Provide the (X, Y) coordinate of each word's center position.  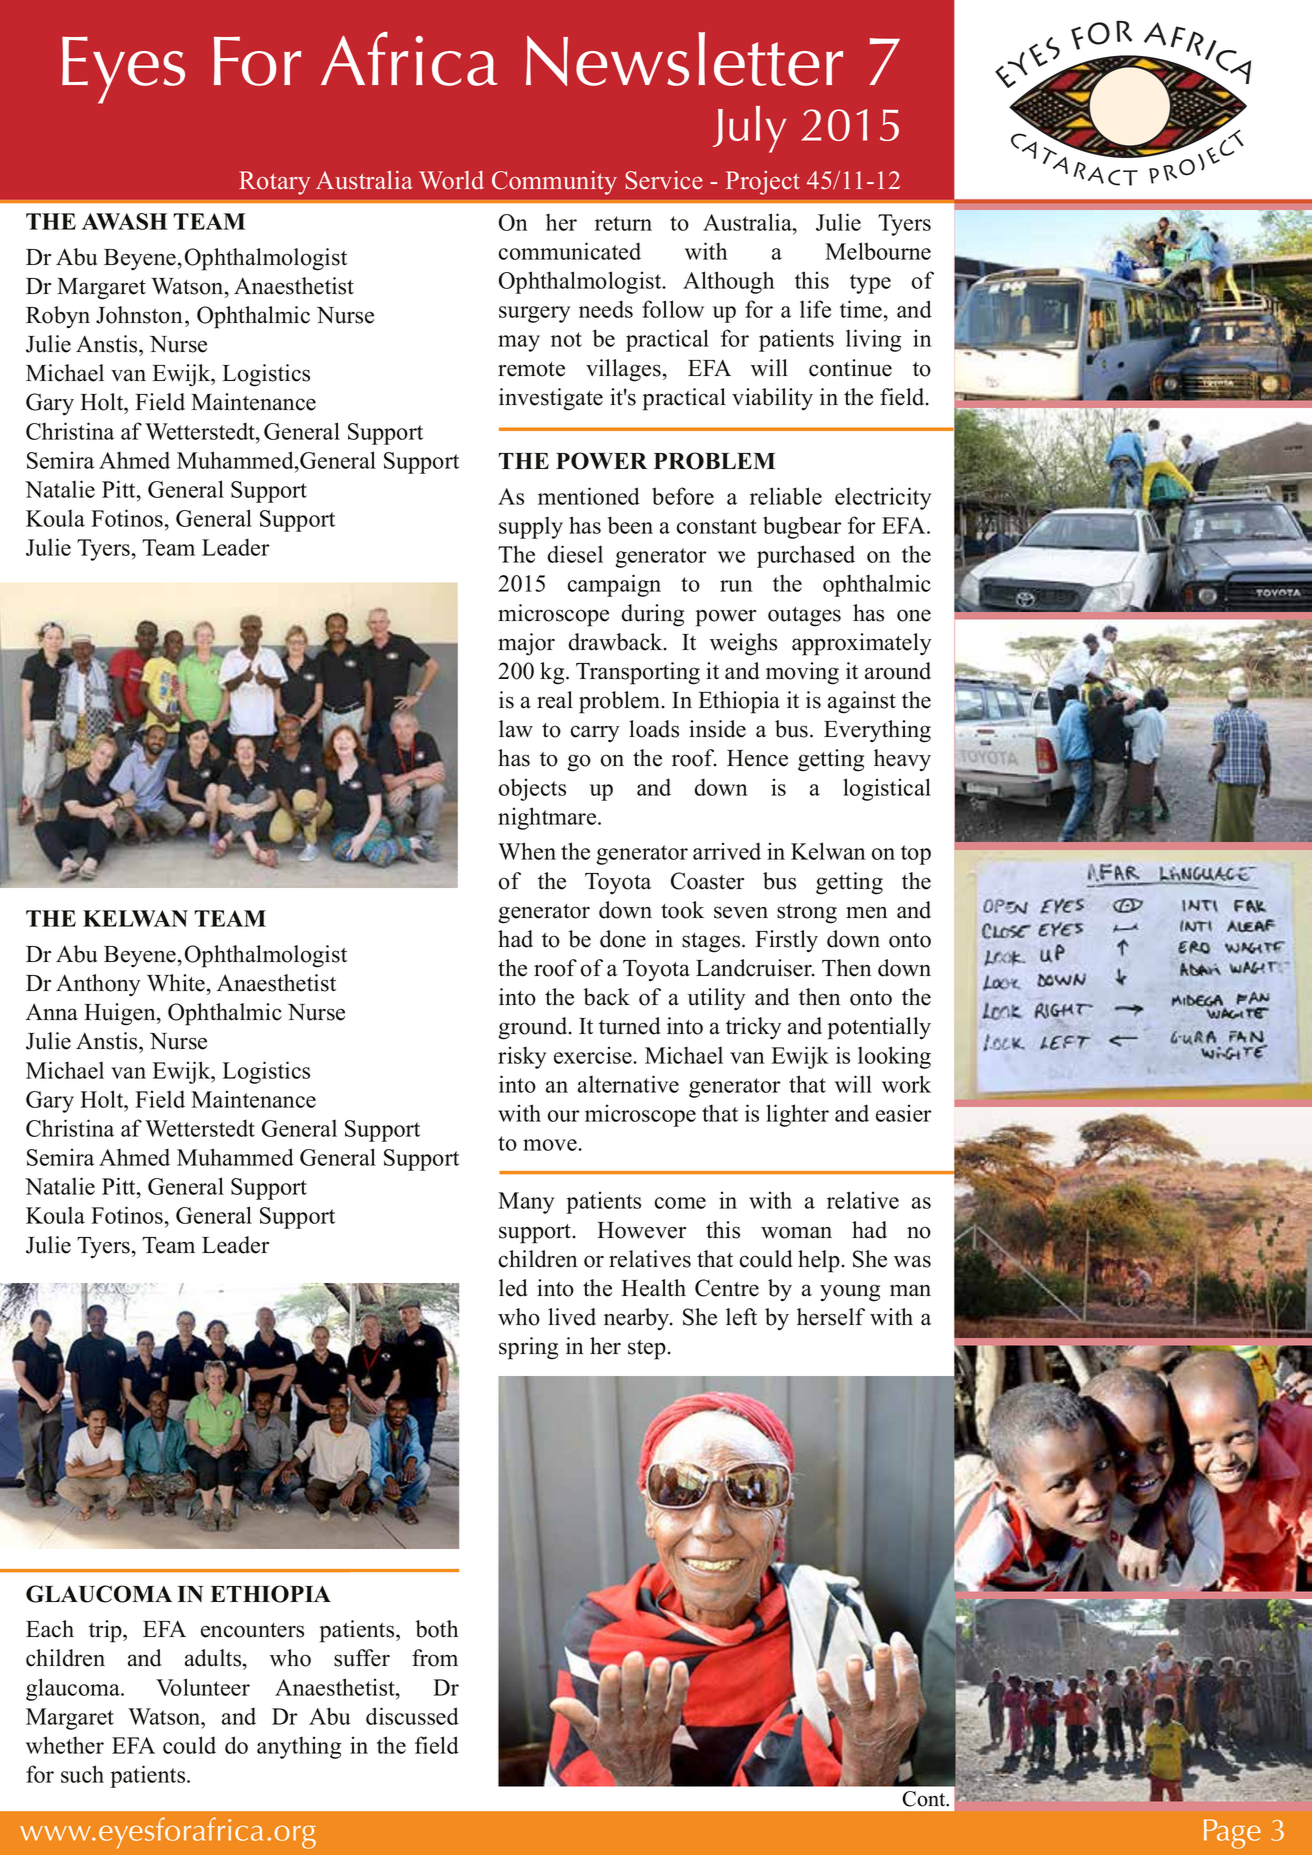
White (177, 983)
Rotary (274, 183)
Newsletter (684, 59)
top (916, 855)
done (623, 939)
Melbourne (878, 251)
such (82, 1774)
